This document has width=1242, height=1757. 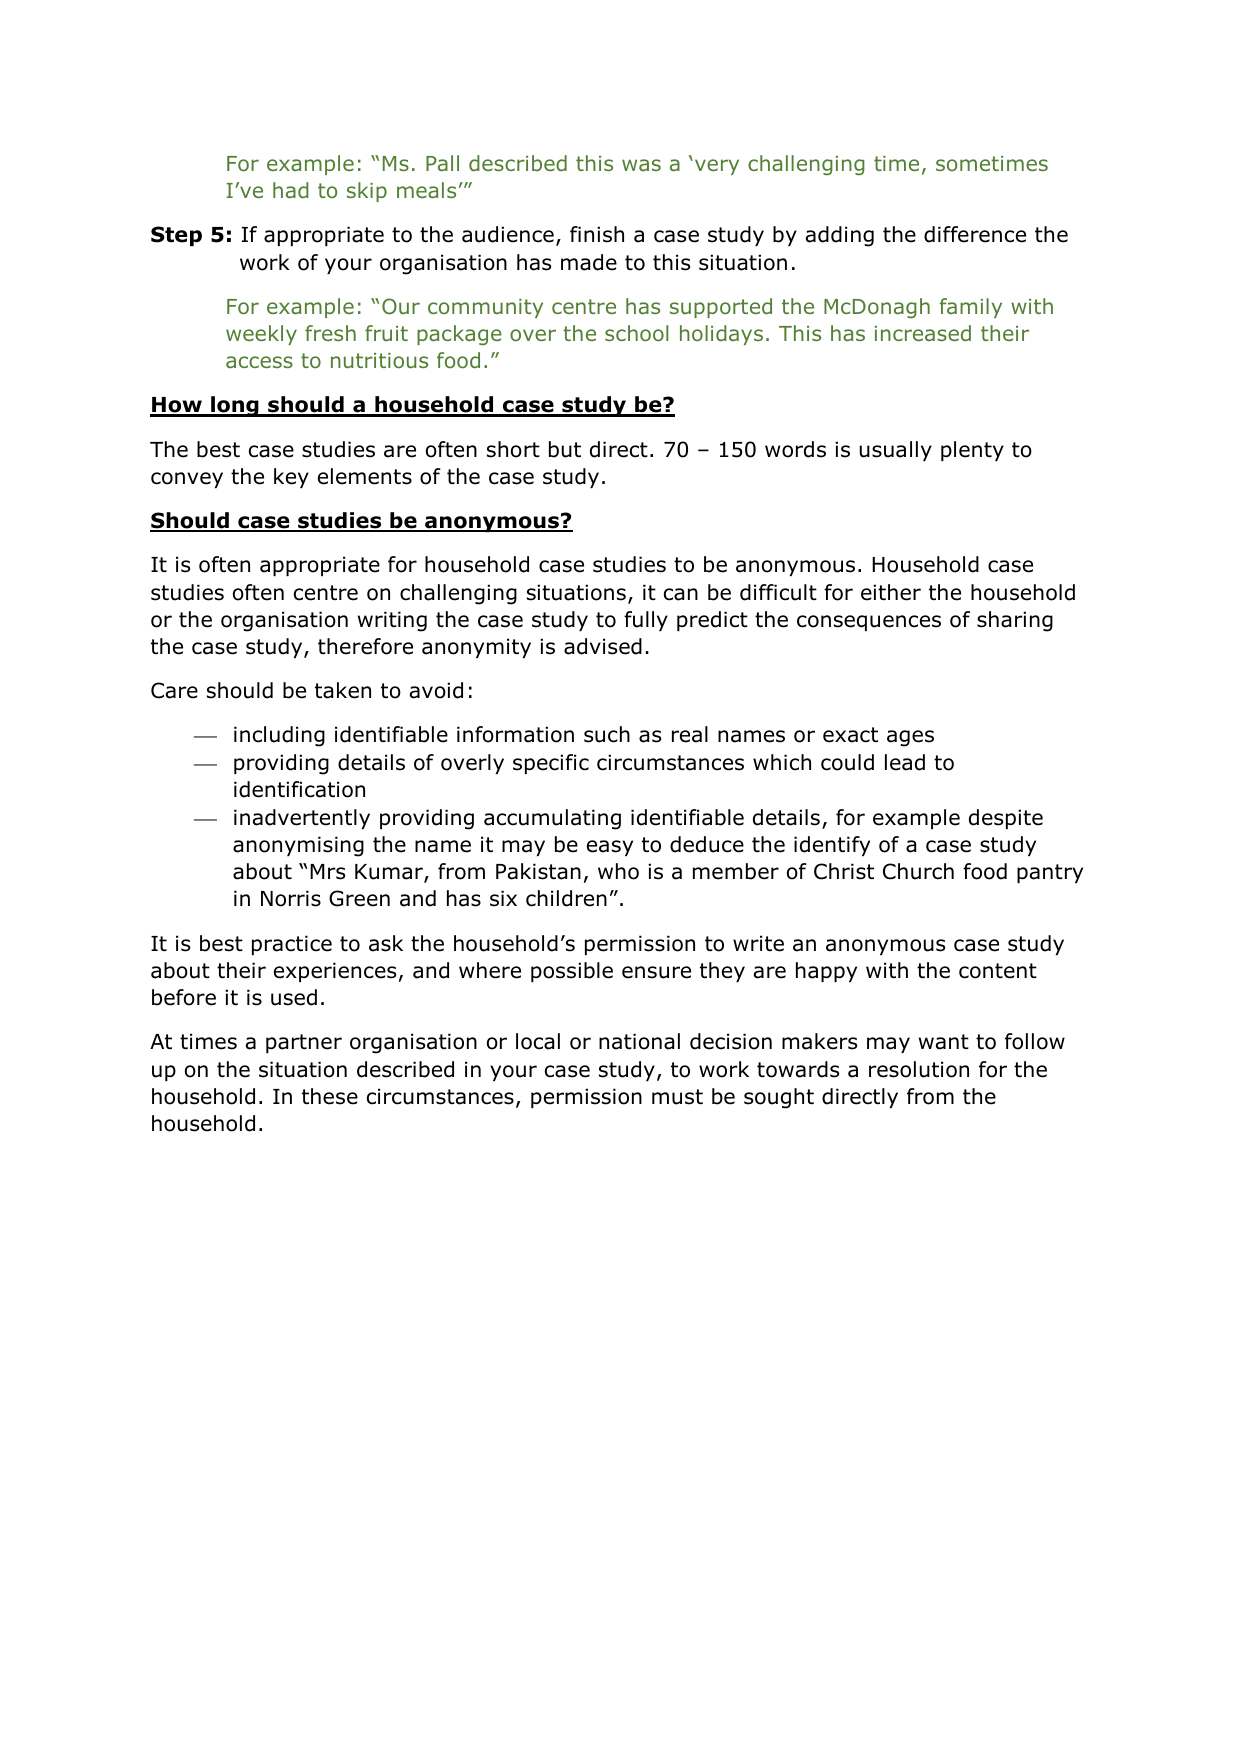 I want to click on advised, so click(x=603, y=646).
